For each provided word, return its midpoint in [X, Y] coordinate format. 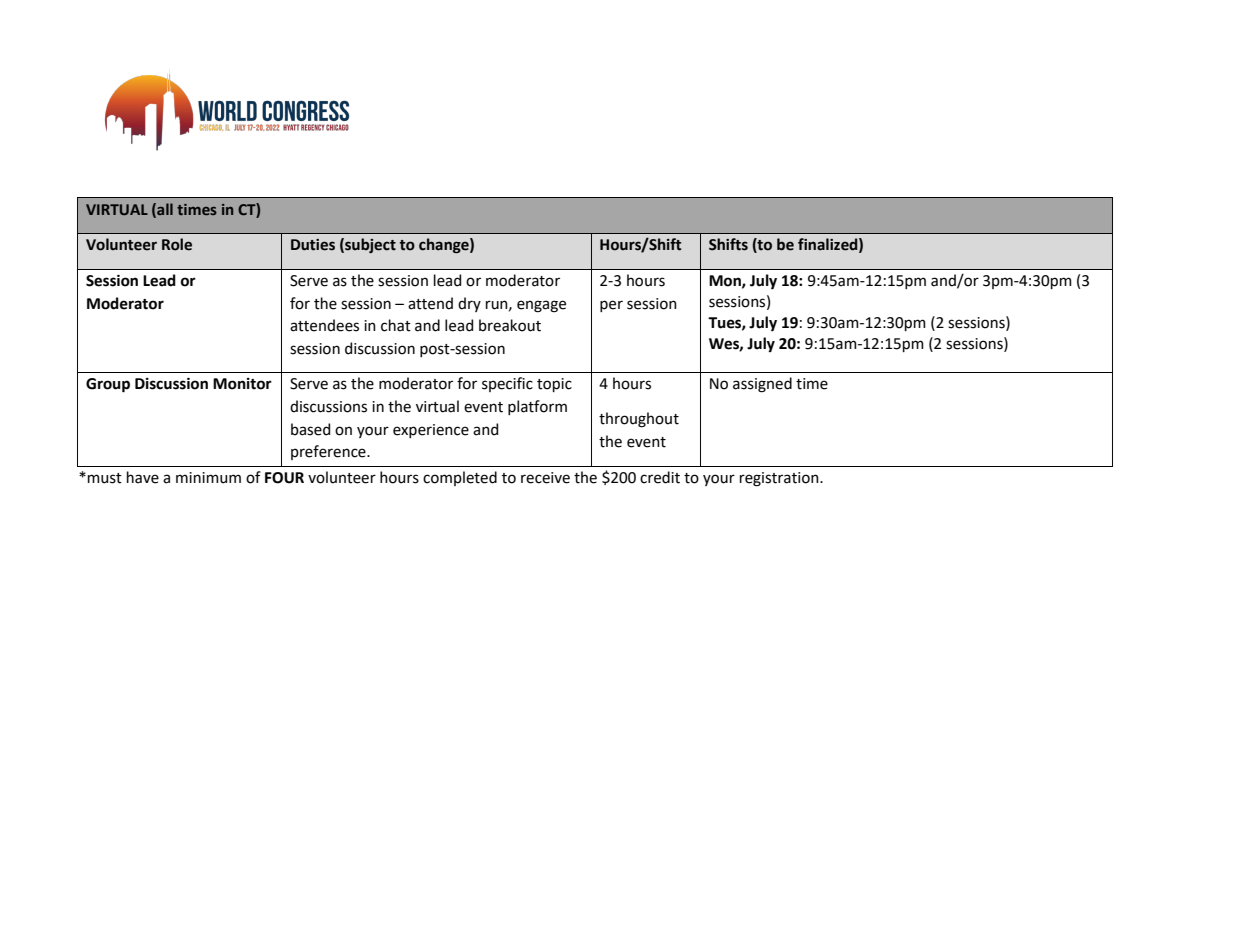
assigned [762, 385]
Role [177, 244]
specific [507, 384]
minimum [208, 478]
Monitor [242, 384]
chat [396, 325]
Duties [313, 245]
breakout [510, 325]
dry [469, 304]
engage [541, 306]
